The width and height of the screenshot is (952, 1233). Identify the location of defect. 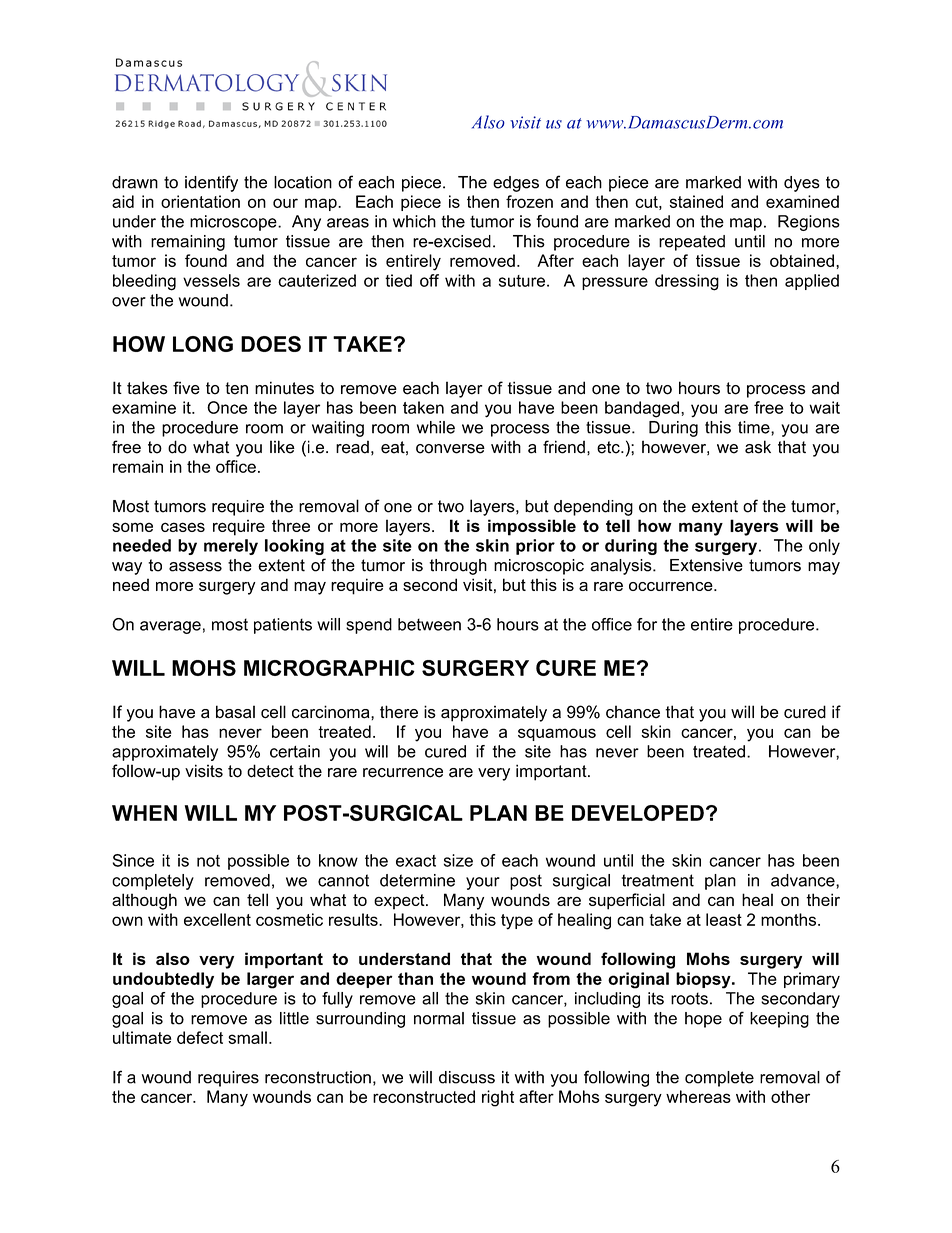
(200, 1037).
